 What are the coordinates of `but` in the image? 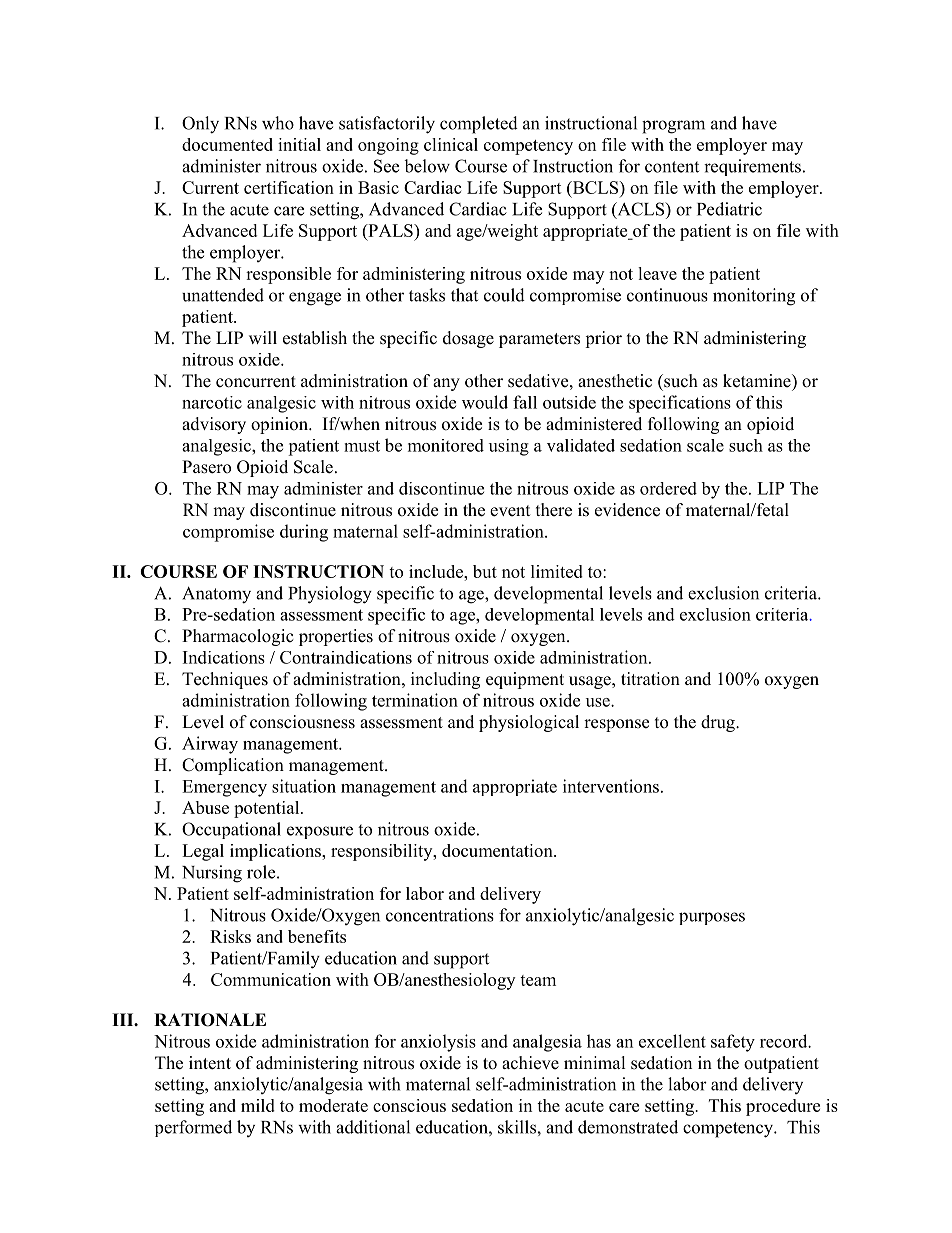 It's located at (485, 571).
